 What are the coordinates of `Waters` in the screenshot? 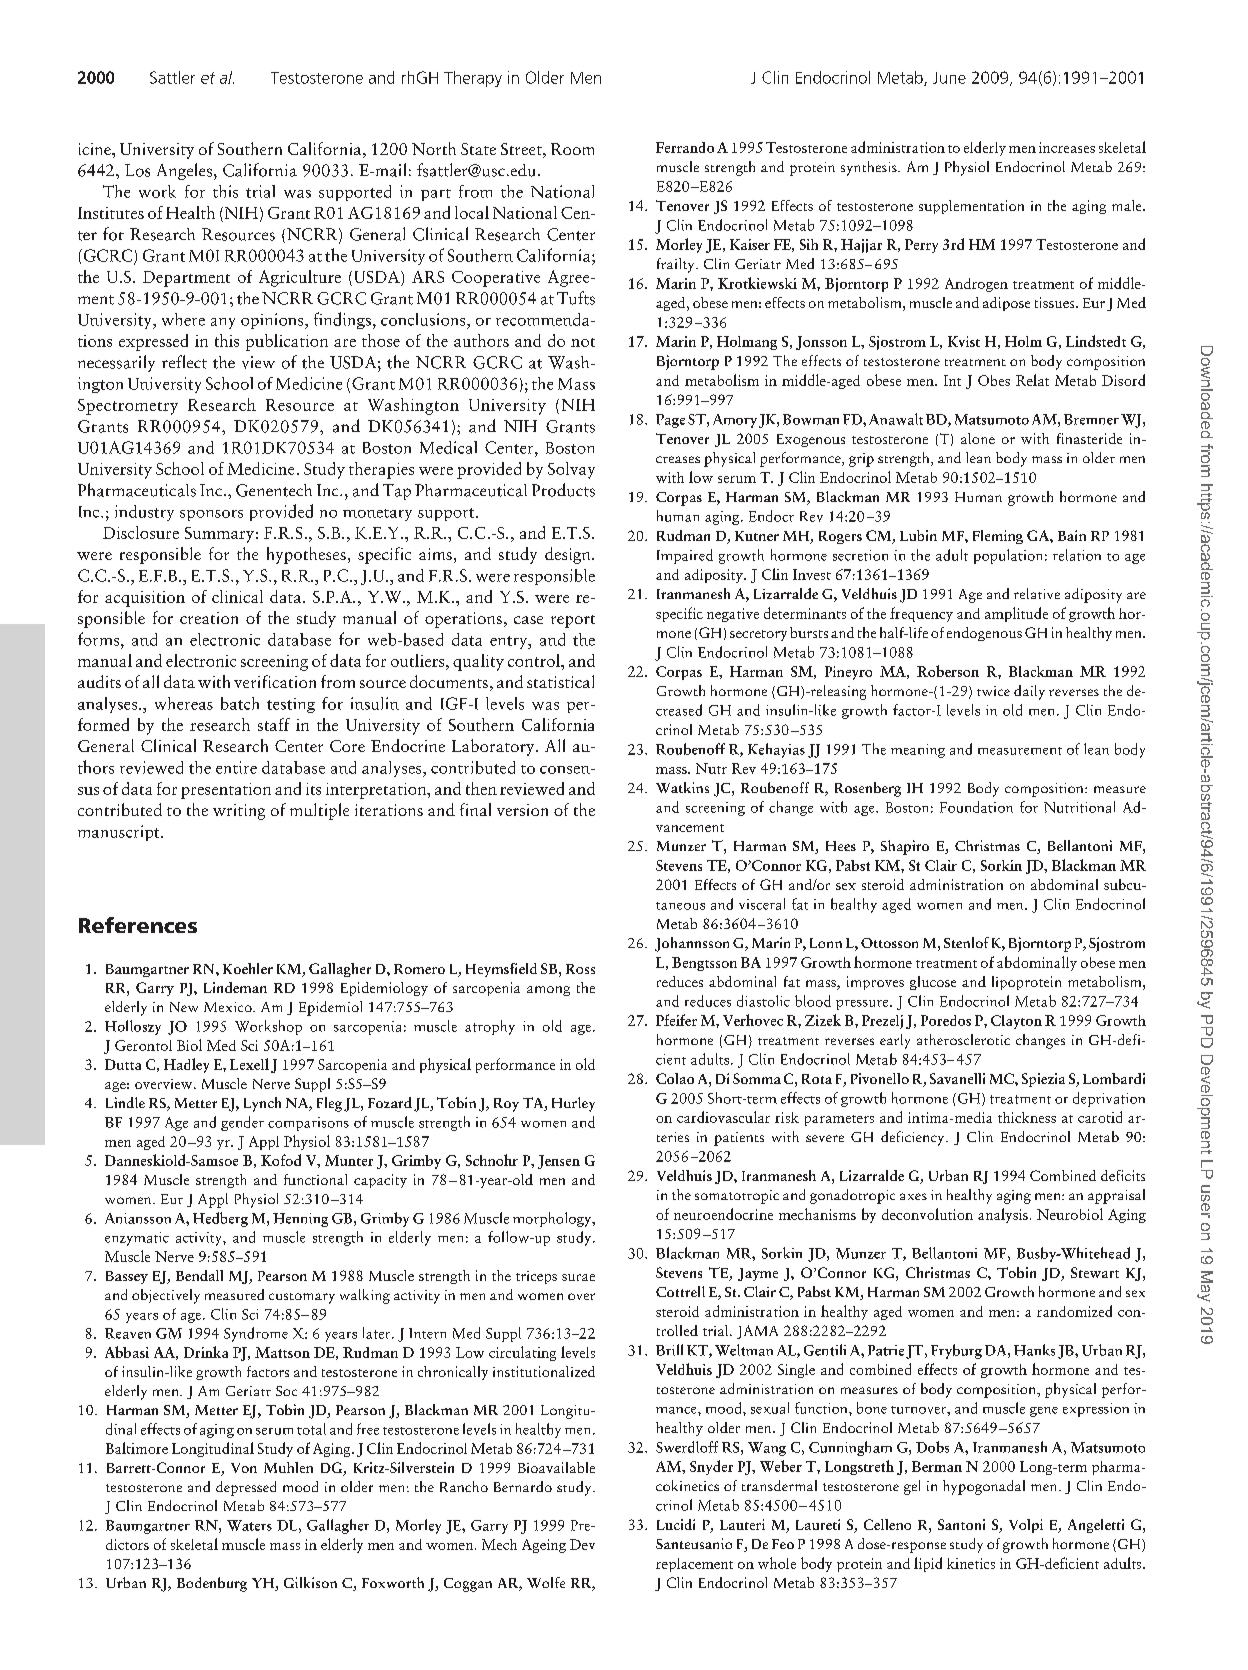 It's located at (249, 1525).
